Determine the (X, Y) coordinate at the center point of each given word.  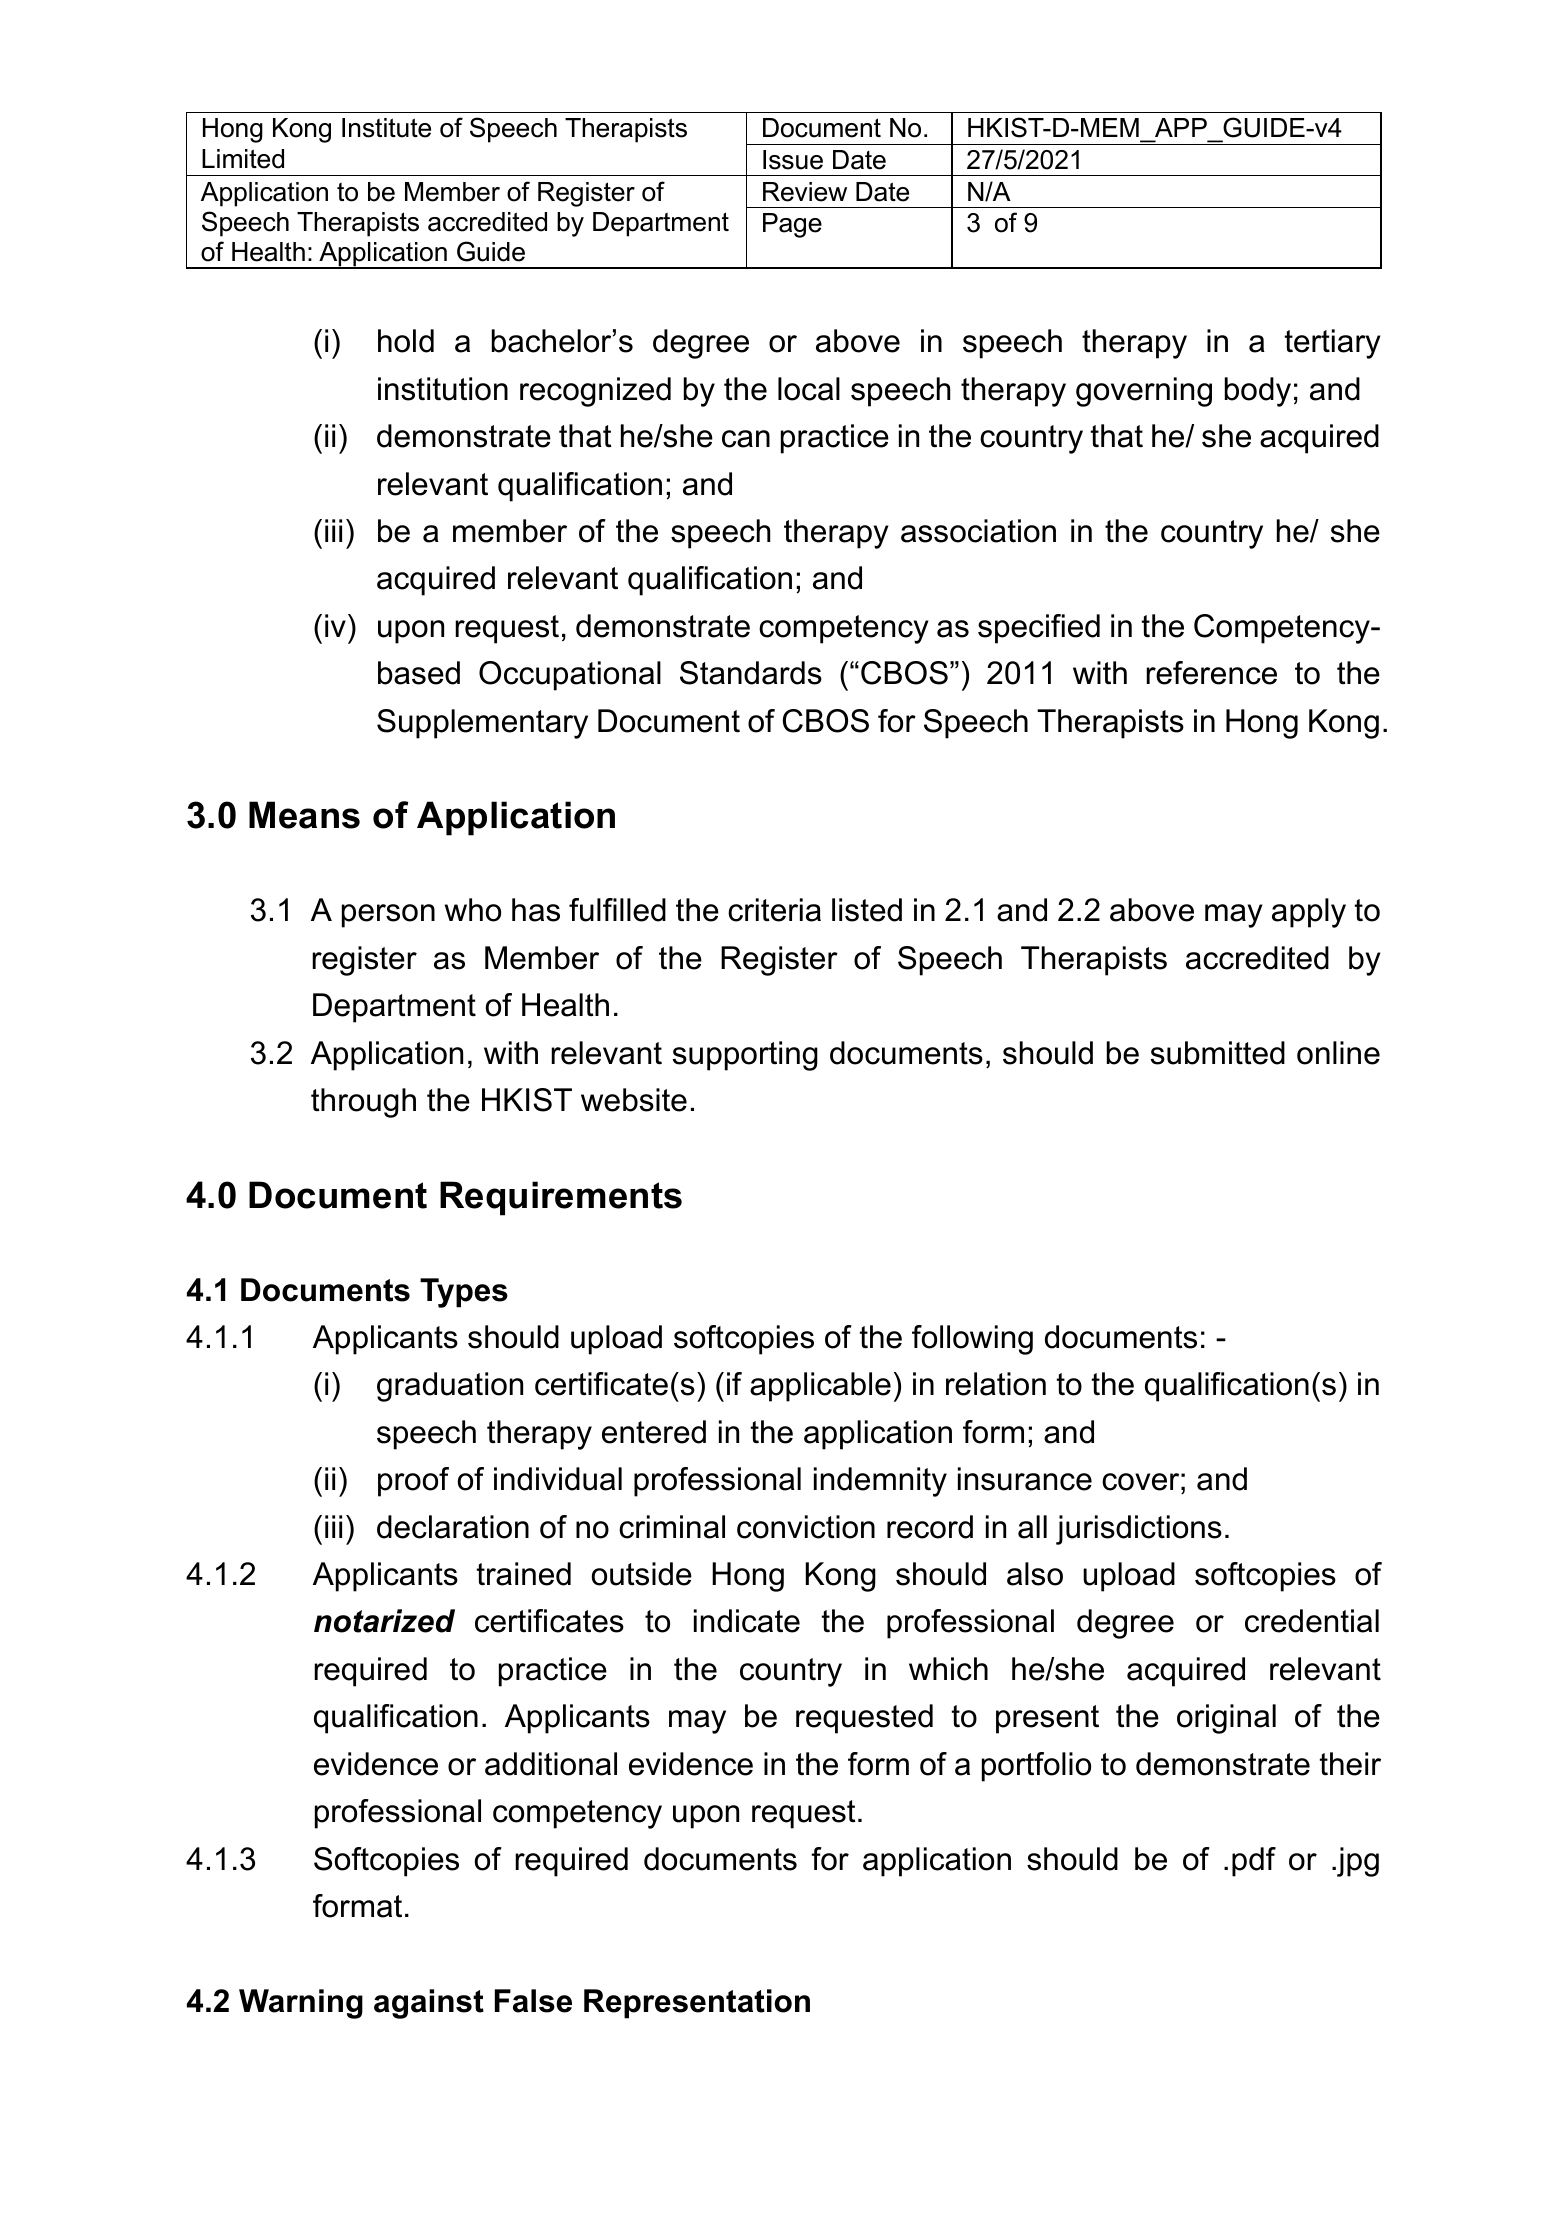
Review (805, 192)
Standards (751, 673)
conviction (806, 1527)
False (533, 2001)
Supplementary (482, 724)
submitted (1218, 1053)
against (429, 2004)
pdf (1254, 1862)
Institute (386, 128)
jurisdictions (1139, 1530)
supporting (745, 1056)
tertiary (1333, 344)
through (363, 1103)
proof (413, 1482)
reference (1211, 673)
